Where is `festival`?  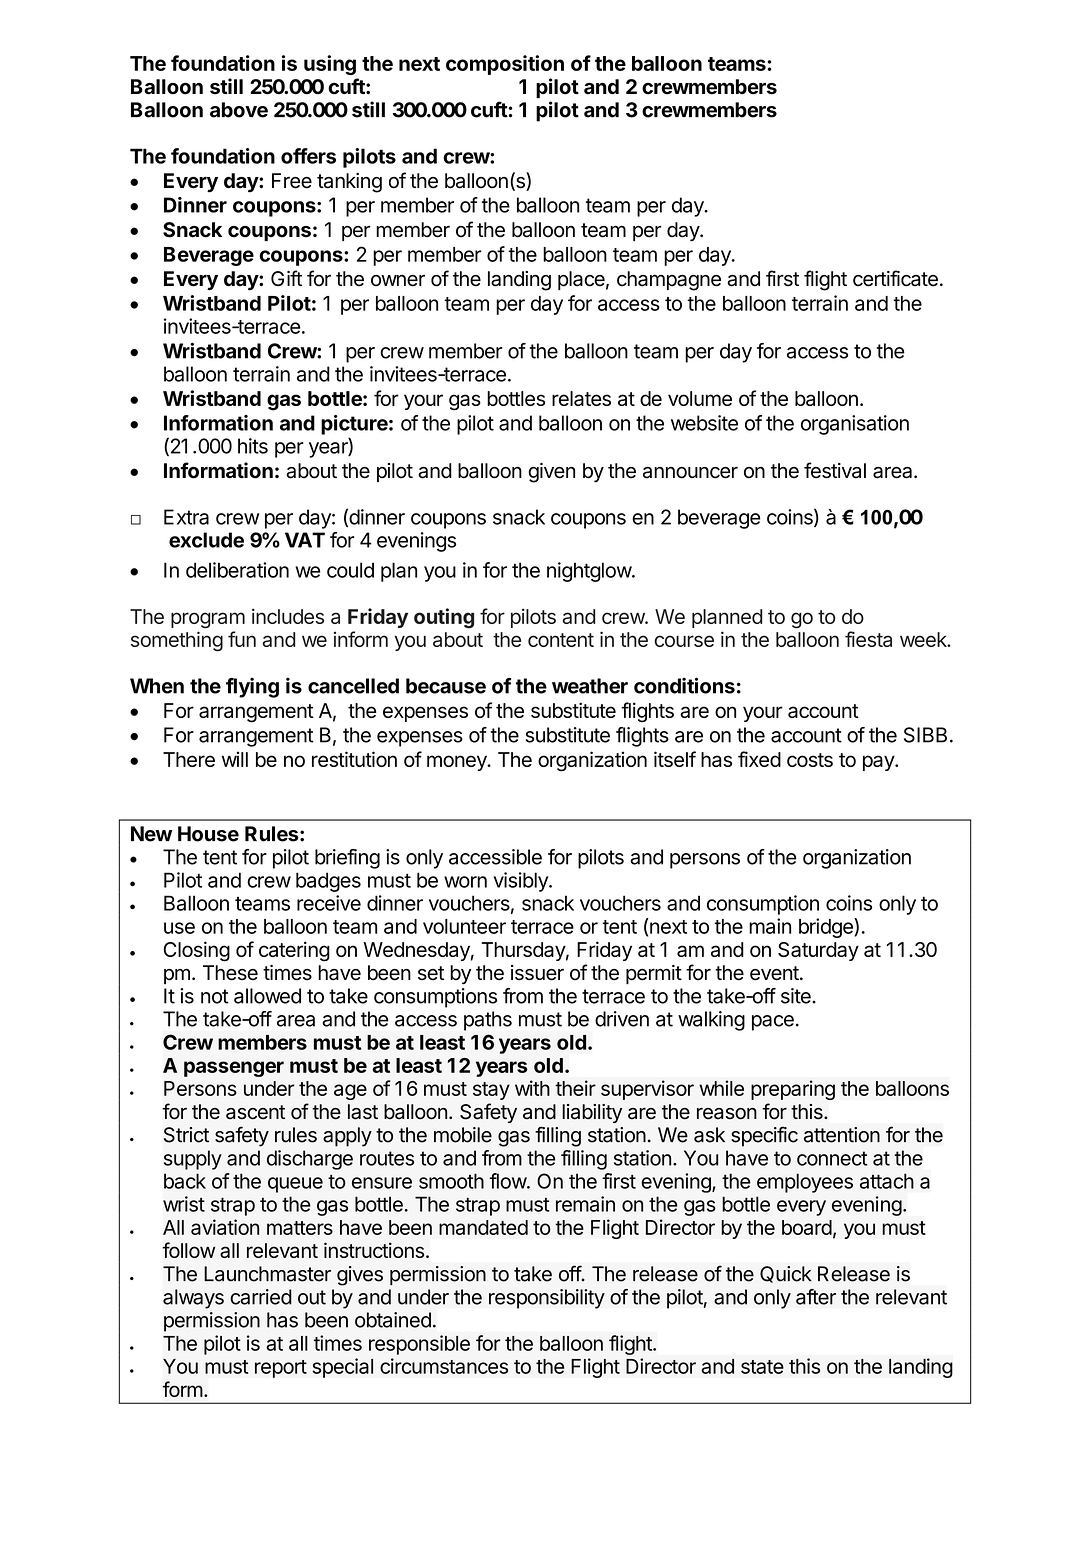
festival is located at coordinates (835, 470).
